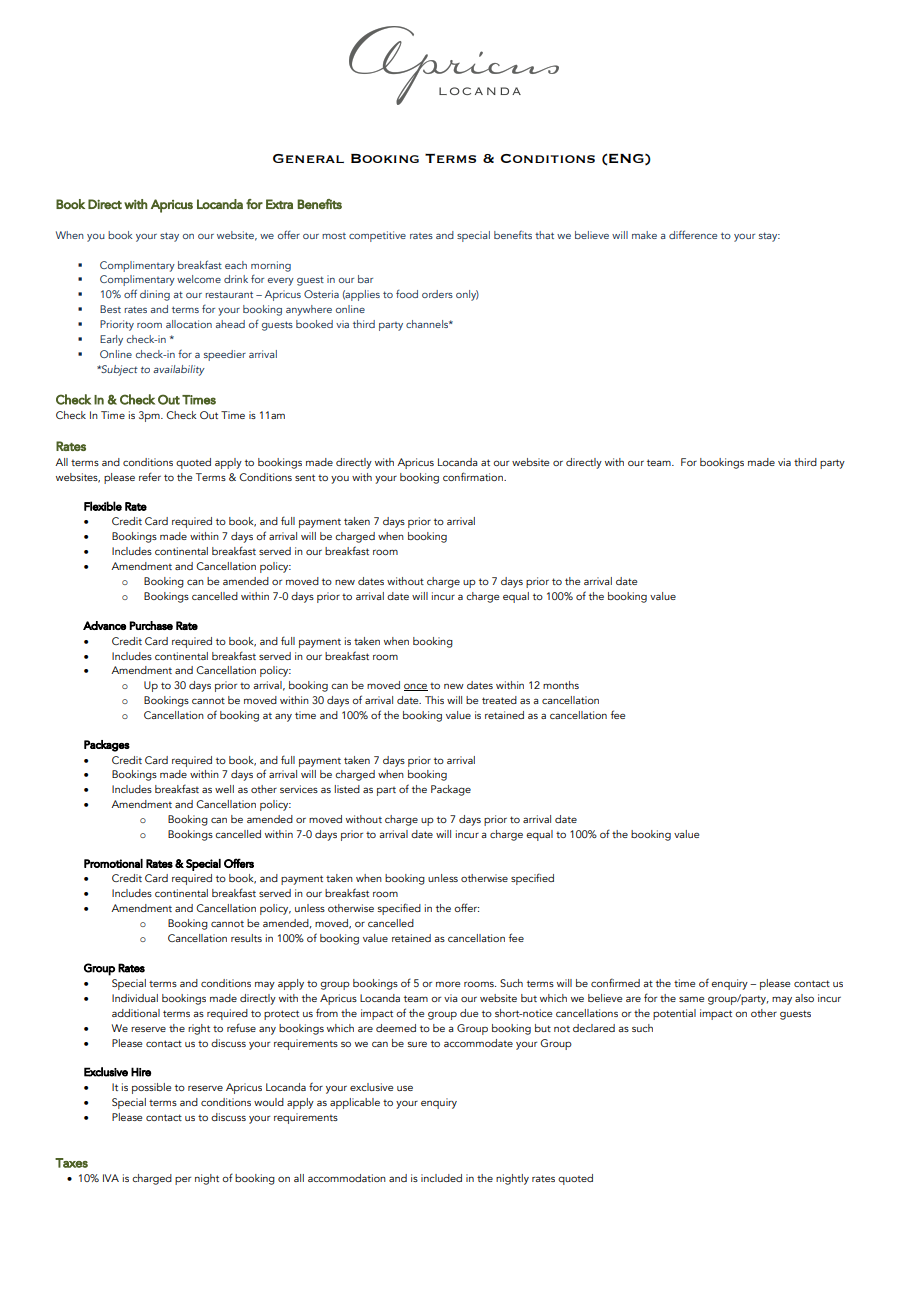 The image size is (924, 1308). I want to click on competitive, so click(377, 236).
